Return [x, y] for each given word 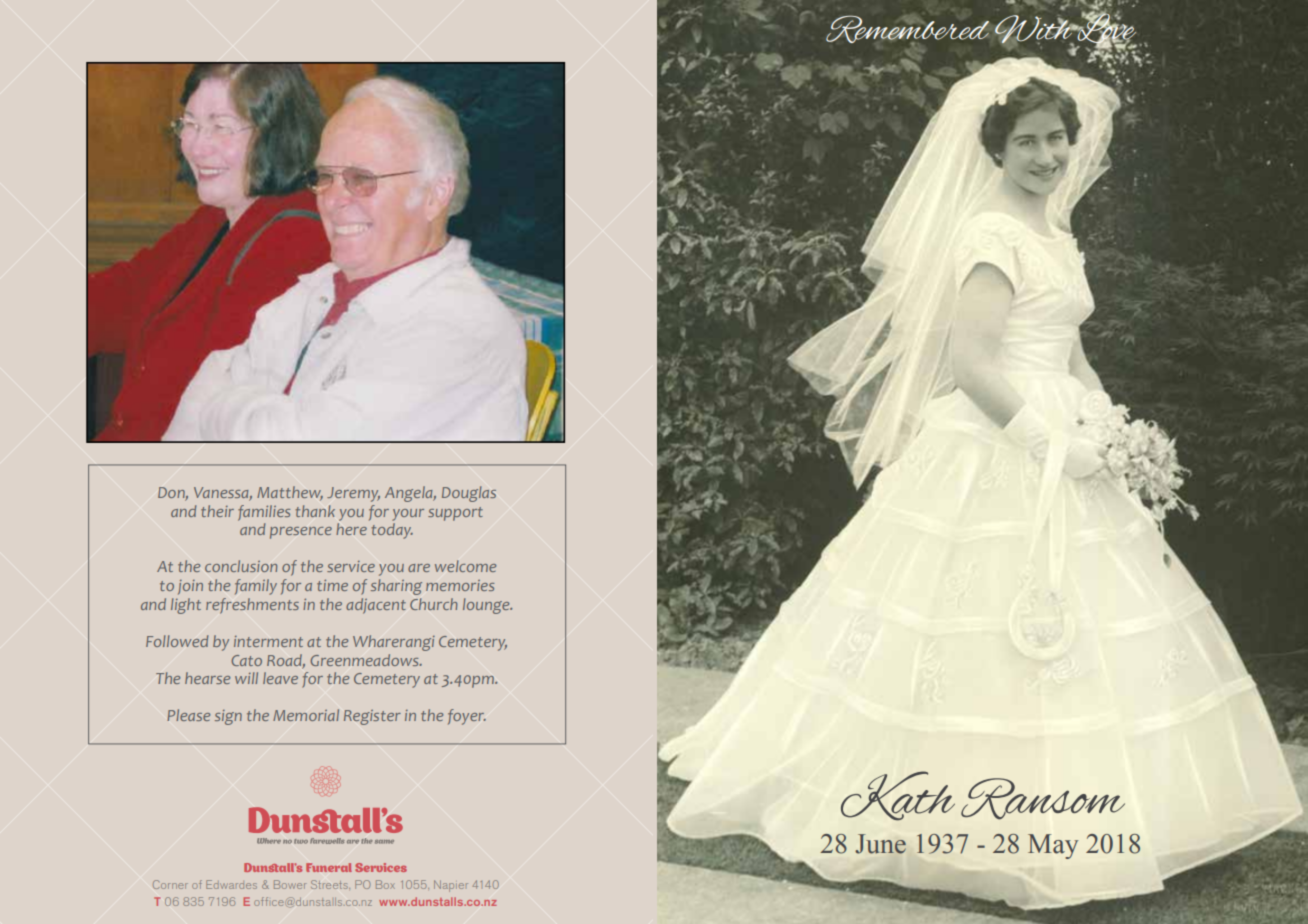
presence [301, 533]
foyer [467, 717]
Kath [898, 796]
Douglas [469, 494]
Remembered [907, 30]
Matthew [290, 493]
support [455, 514]
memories [460, 585]
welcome [465, 566]
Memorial [306, 715]
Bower [290, 884]
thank [315, 511]
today [392, 531]
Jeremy [353, 494]
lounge [487, 606]
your [408, 515]
